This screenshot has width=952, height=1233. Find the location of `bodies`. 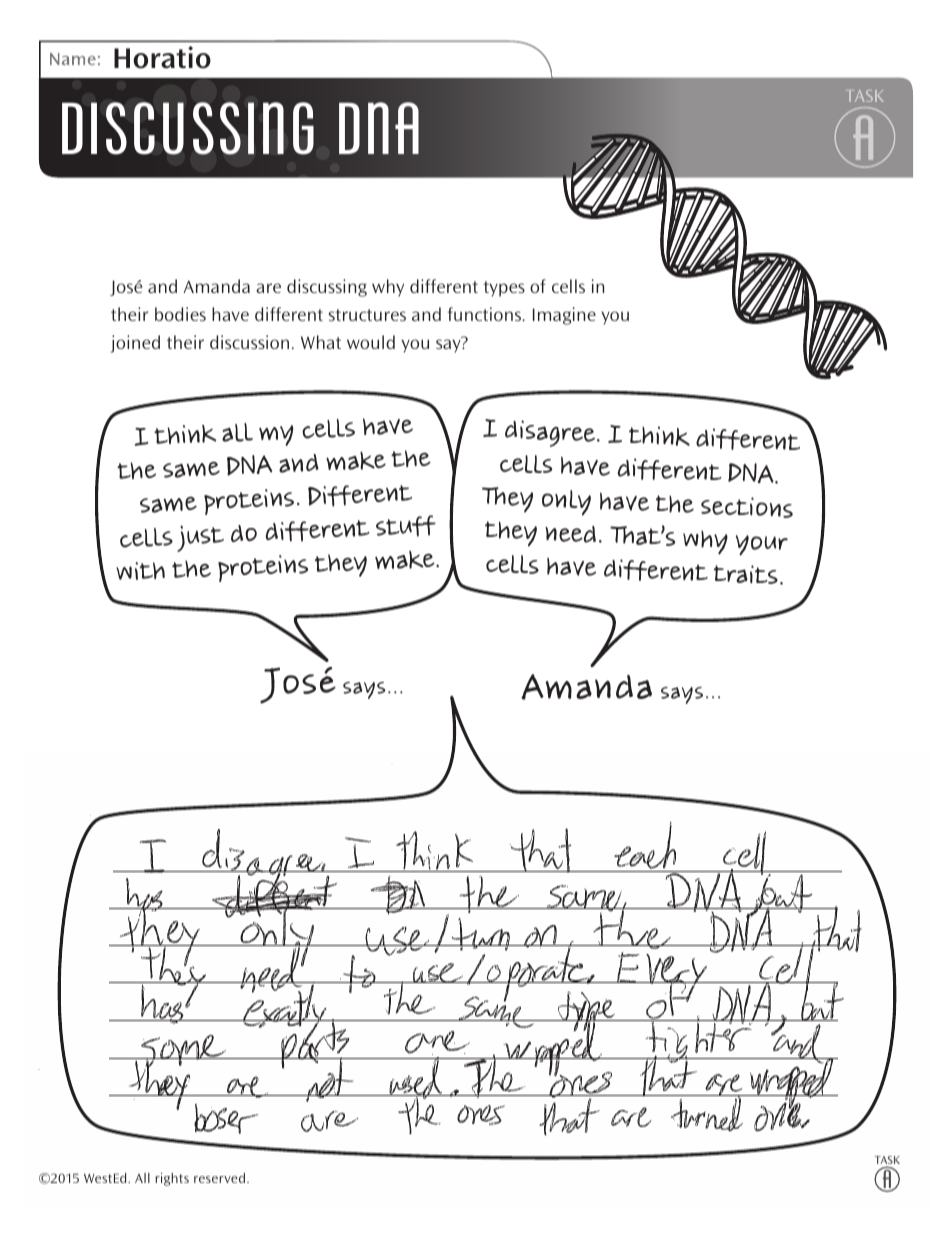

bodies is located at coordinates (180, 314).
